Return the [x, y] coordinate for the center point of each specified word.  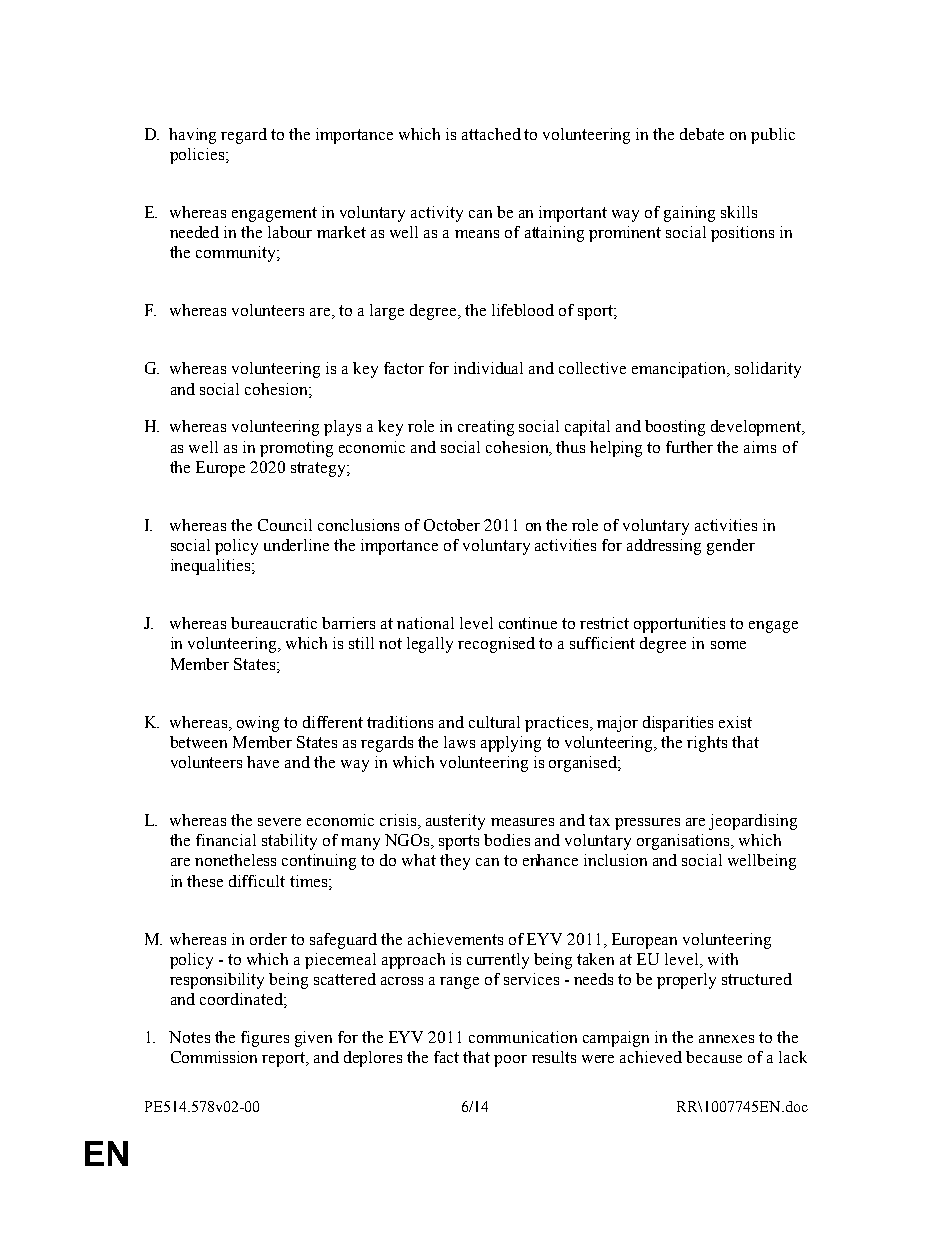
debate [702, 134]
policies [198, 156]
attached [491, 134]
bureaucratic [274, 623]
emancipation [680, 370]
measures [522, 822]
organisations [685, 842]
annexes [726, 1039]
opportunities [679, 625]
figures [265, 1039]
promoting [296, 449]
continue [528, 623]
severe [279, 822]
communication [523, 1037]
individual [488, 368]
